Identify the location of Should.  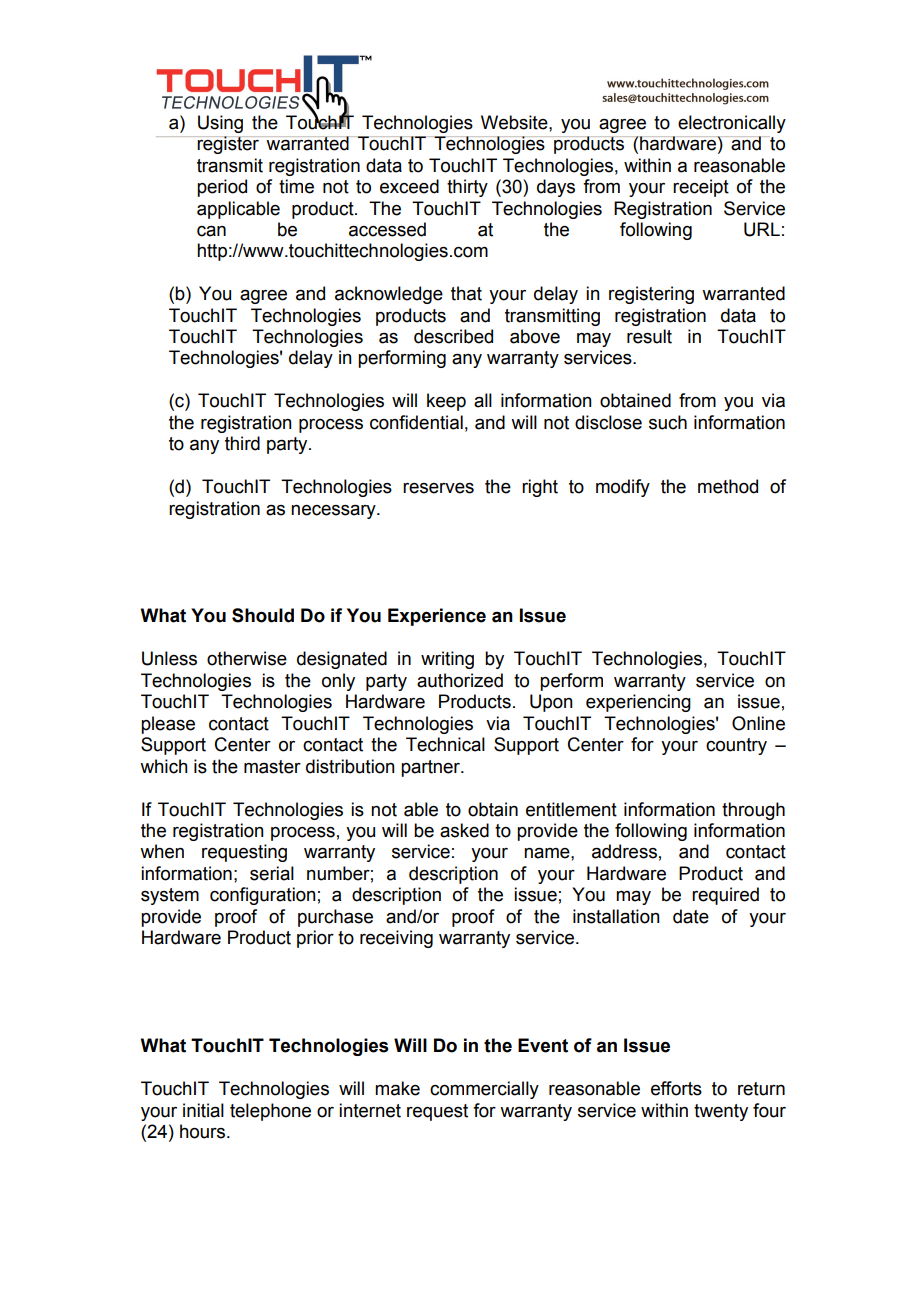
(263, 615).
